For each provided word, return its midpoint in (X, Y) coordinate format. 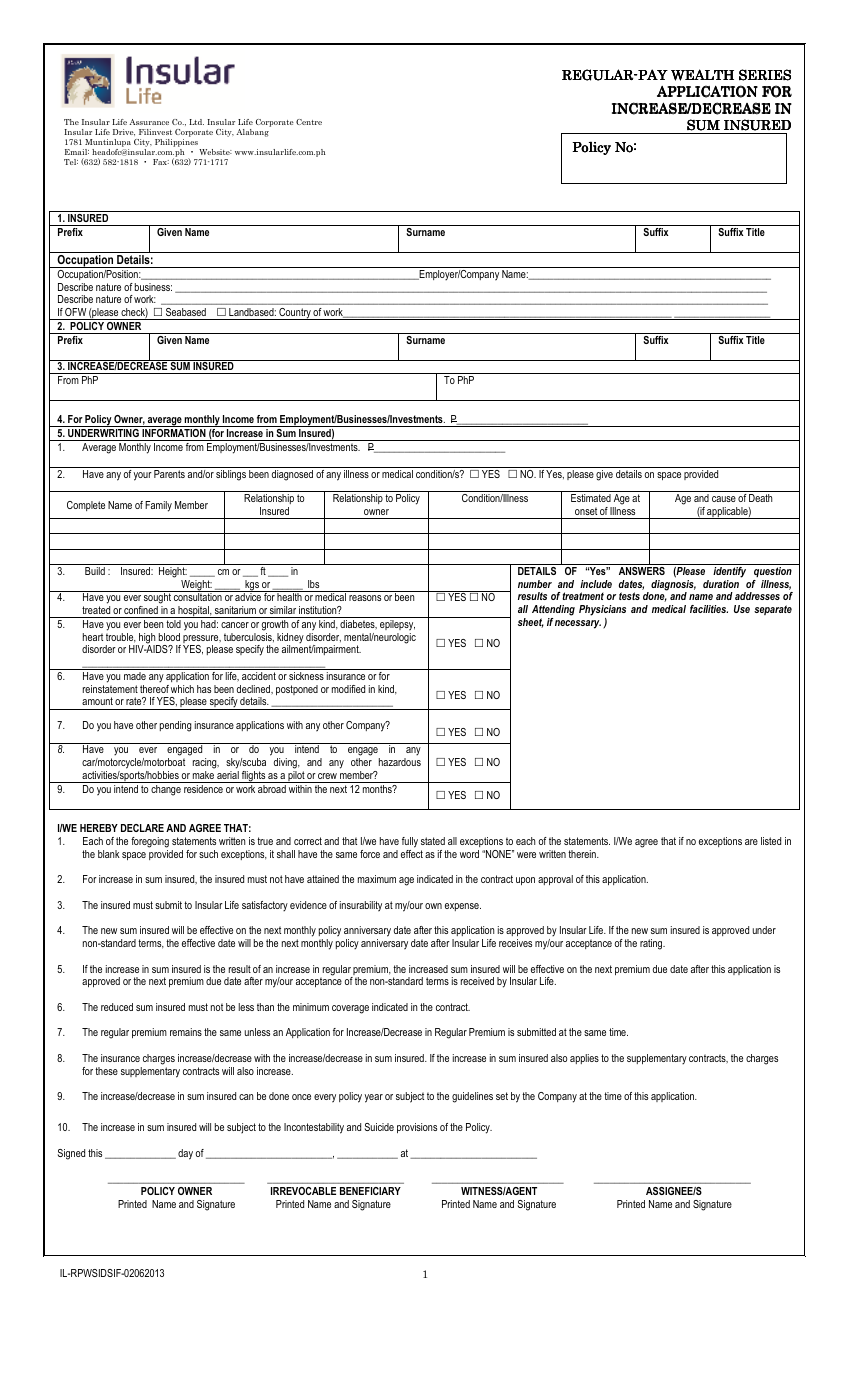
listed (771, 841)
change (166, 790)
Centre (309, 122)
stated (433, 841)
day (185, 1154)
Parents (169, 474)
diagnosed (292, 475)
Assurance (149, 122)
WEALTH (702, 75)
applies (584, 1059)
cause (724, 499)
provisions (417, 1128)
